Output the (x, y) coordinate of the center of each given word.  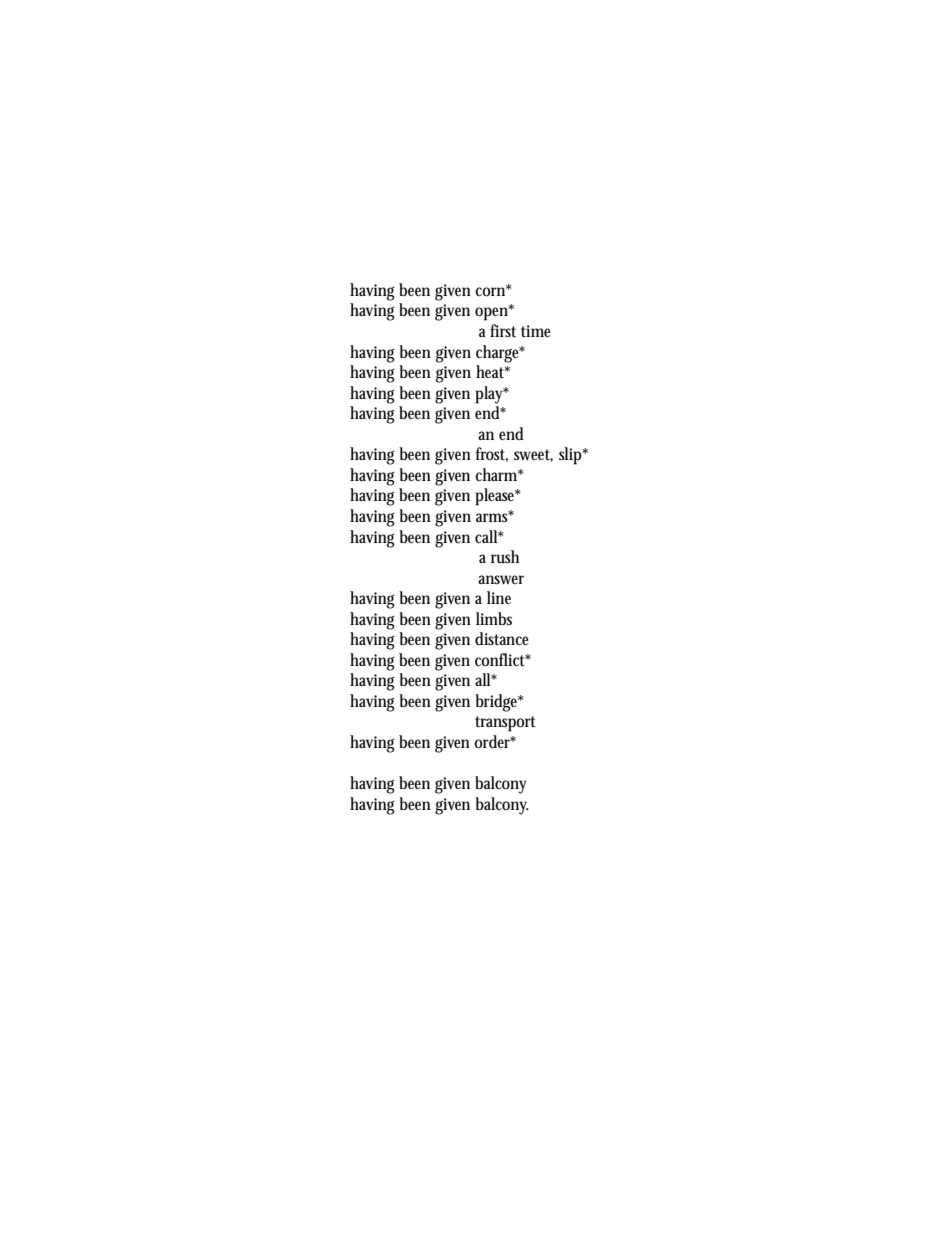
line (499, 597)
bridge (498, 703)
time (536, 331)
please (497, 497)
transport (505, 724)
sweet (533, 455)
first (503, 330)
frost (491, 454)
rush (505, 557)
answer (501, 579)
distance (502, 638)
